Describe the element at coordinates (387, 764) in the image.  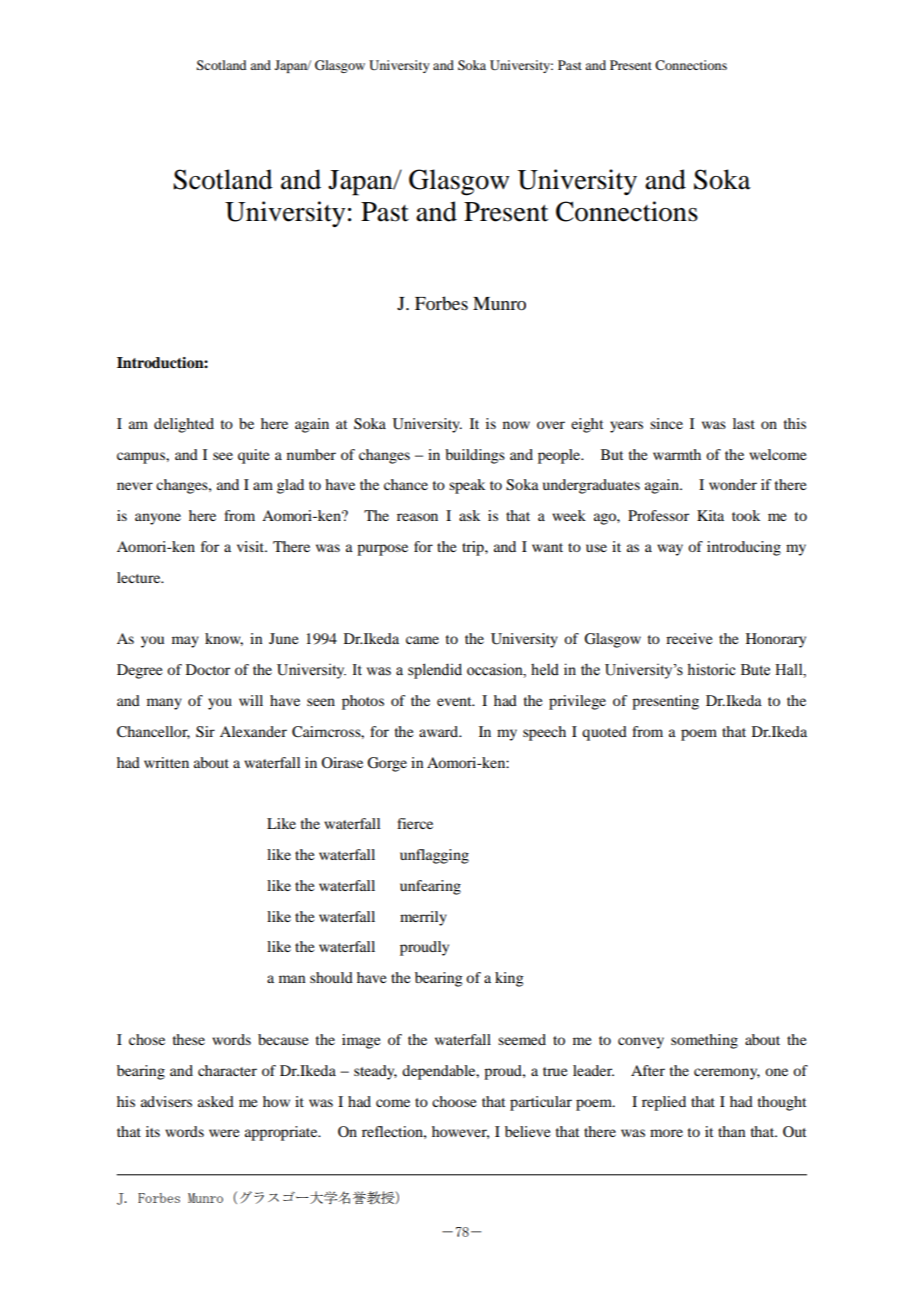
I see `Gorge` at that location.
